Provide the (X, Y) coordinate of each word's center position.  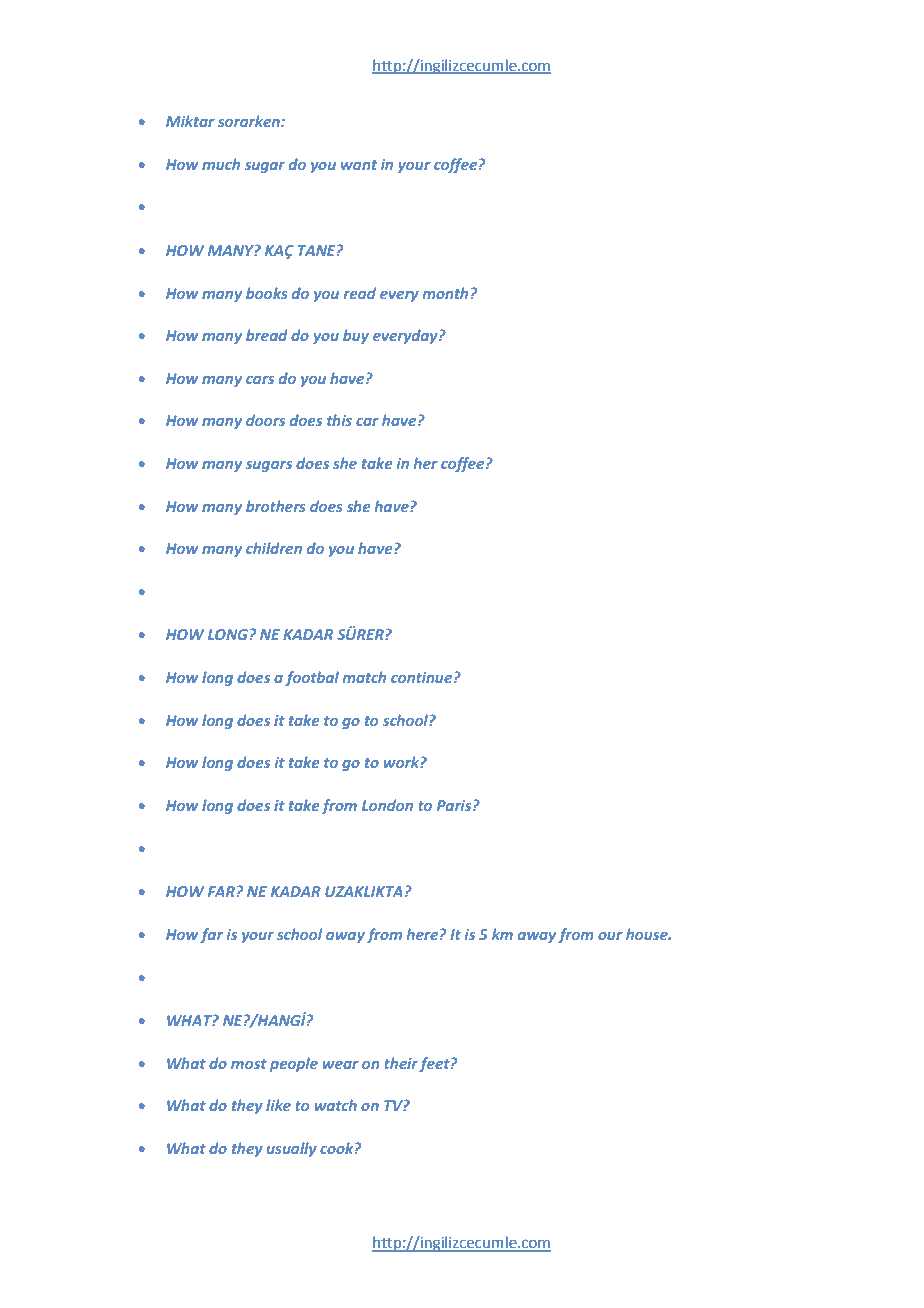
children (274, 548)
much (221, 164)
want (359, 165)
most (249, 1064)
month (445, 293)
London (387, 805)
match (364, 677)
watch (336, 1105)
